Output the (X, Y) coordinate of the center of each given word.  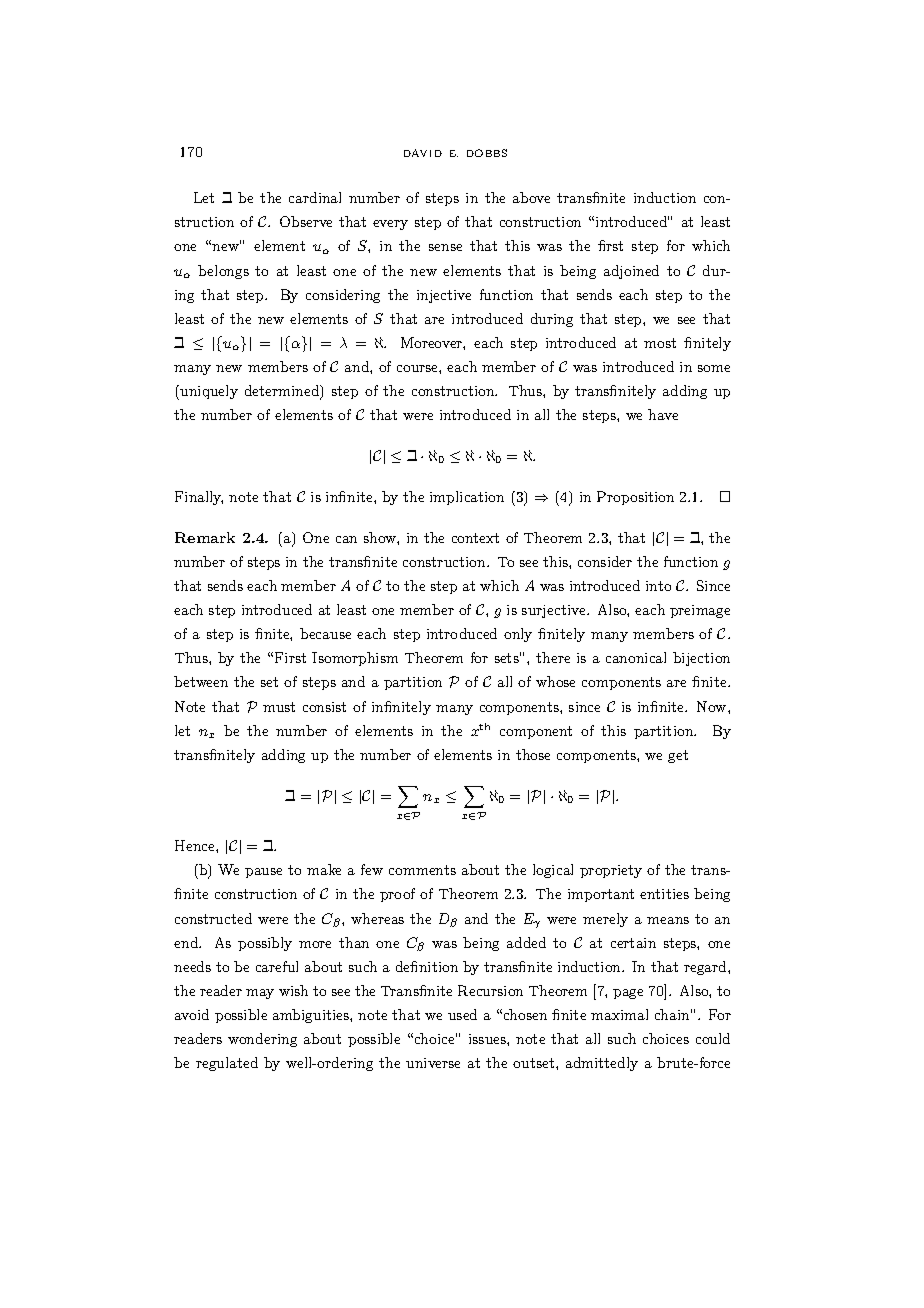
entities (664, 894)
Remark (205, 537)
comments (422, 870)
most (660, 343)
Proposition (635, 498)
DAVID (423, 153)
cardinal (315, 197)
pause (263, 873)
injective (444, 296)
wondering (262, 1040)
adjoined (631, 272)
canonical (636, 657)
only (518, 635)
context (475, 538)
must (279, 707)
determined (283, 392)
